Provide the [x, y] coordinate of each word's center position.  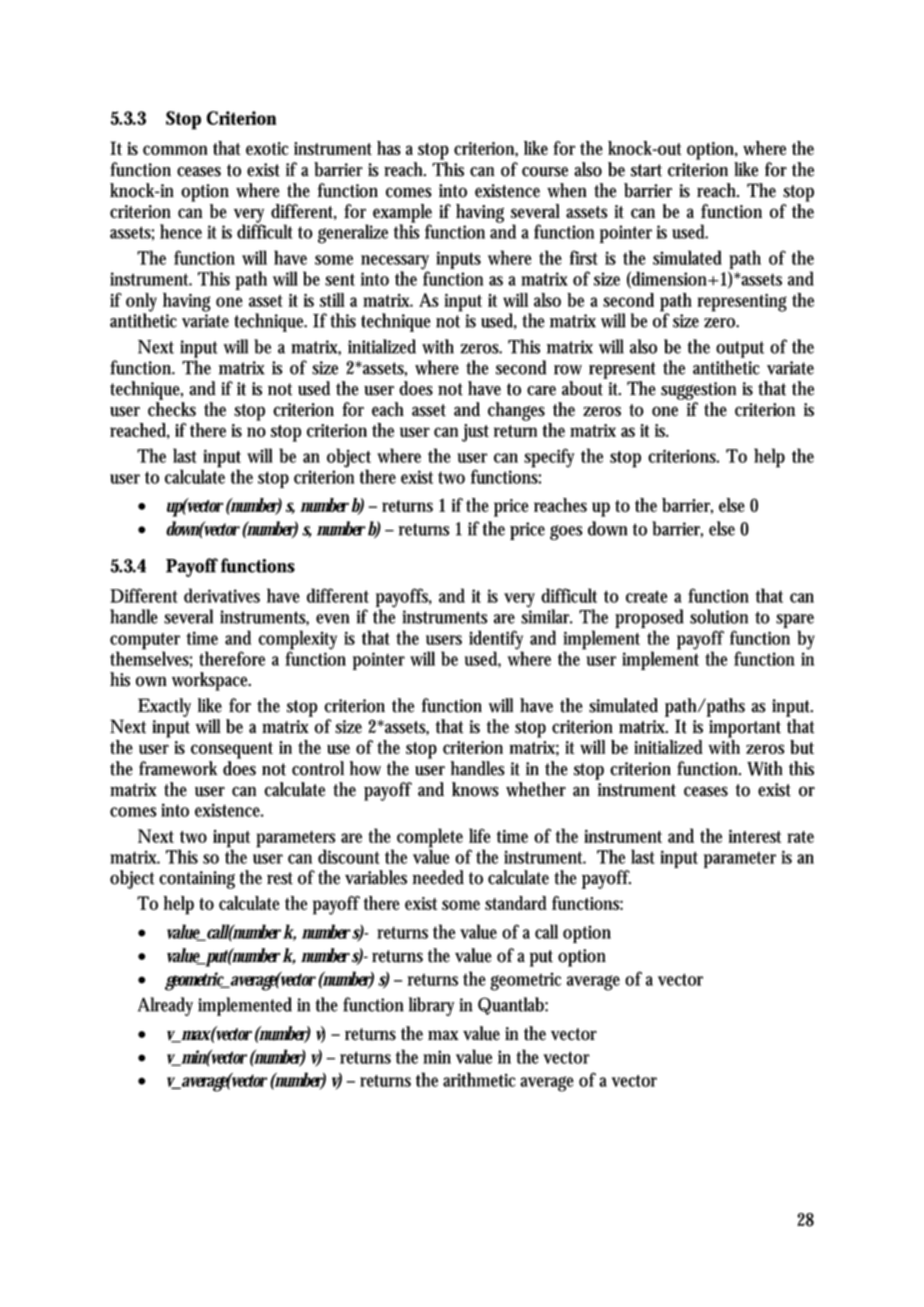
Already [165, 1006]
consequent [232, 750]
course [545, 172]
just [475, 433]
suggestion [698, 391]
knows [475, 789]
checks [172, 409]
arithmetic [479, 1079]
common [175, 150]
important [745, 729]
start [646, 170]
